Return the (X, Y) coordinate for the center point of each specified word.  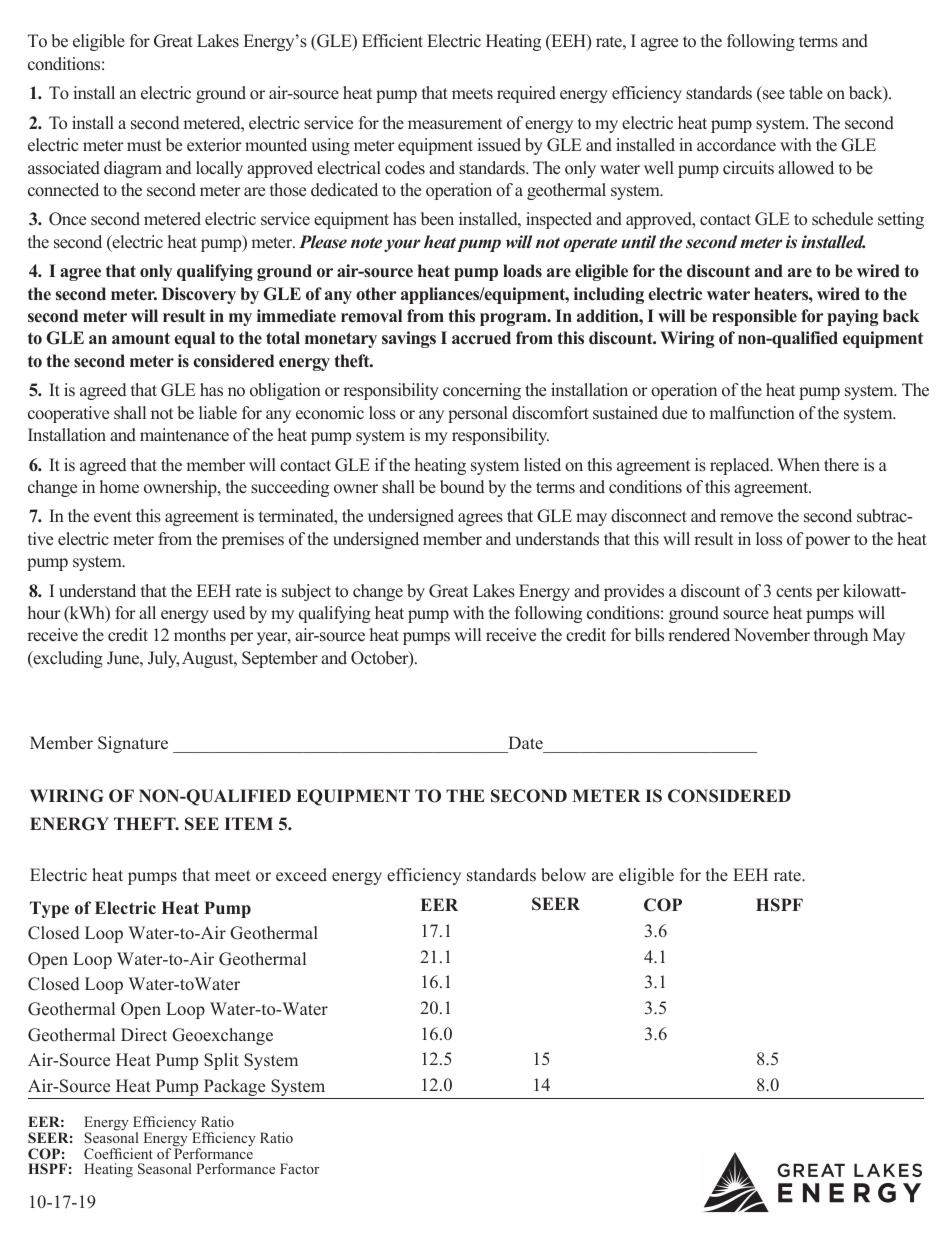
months (200, 635)
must (144, 146)
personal (478, 414)
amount (141, 338)
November (772, 635)
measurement (455, 124)
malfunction (752, 413)
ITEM (248, 823)
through (841, 636)
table (806, 93)
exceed (301, 875)
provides (634, 592)
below (563, 875)
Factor (299, 1168)
